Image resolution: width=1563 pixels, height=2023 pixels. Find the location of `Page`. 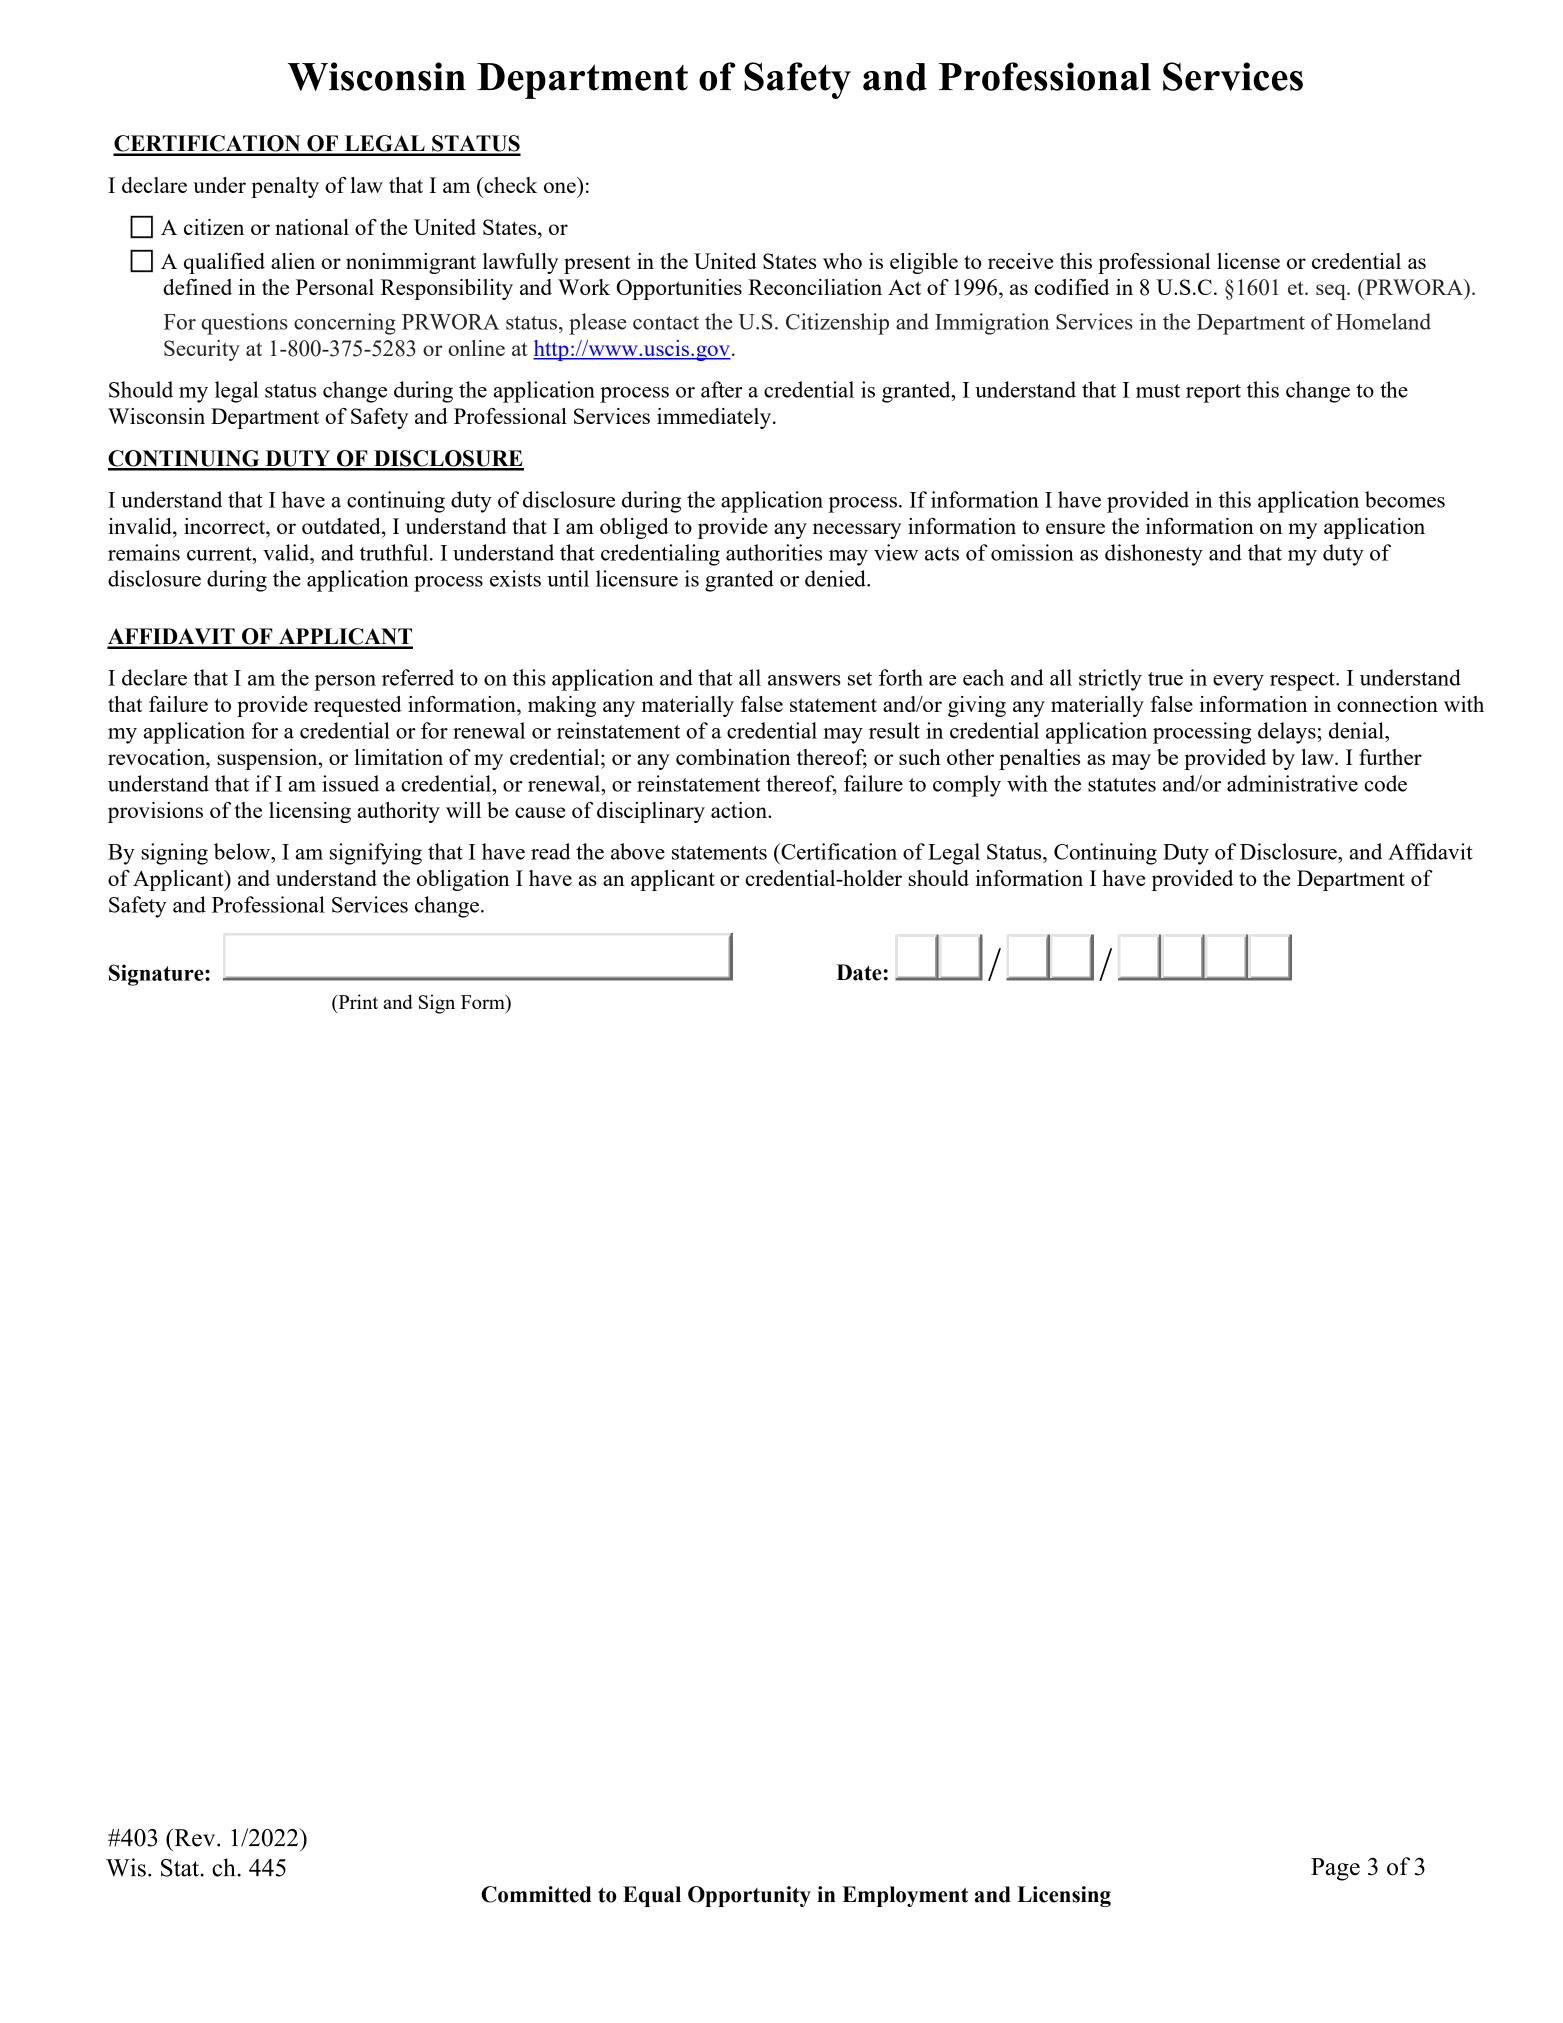

Page is located at coordinates (1335, 1869).
